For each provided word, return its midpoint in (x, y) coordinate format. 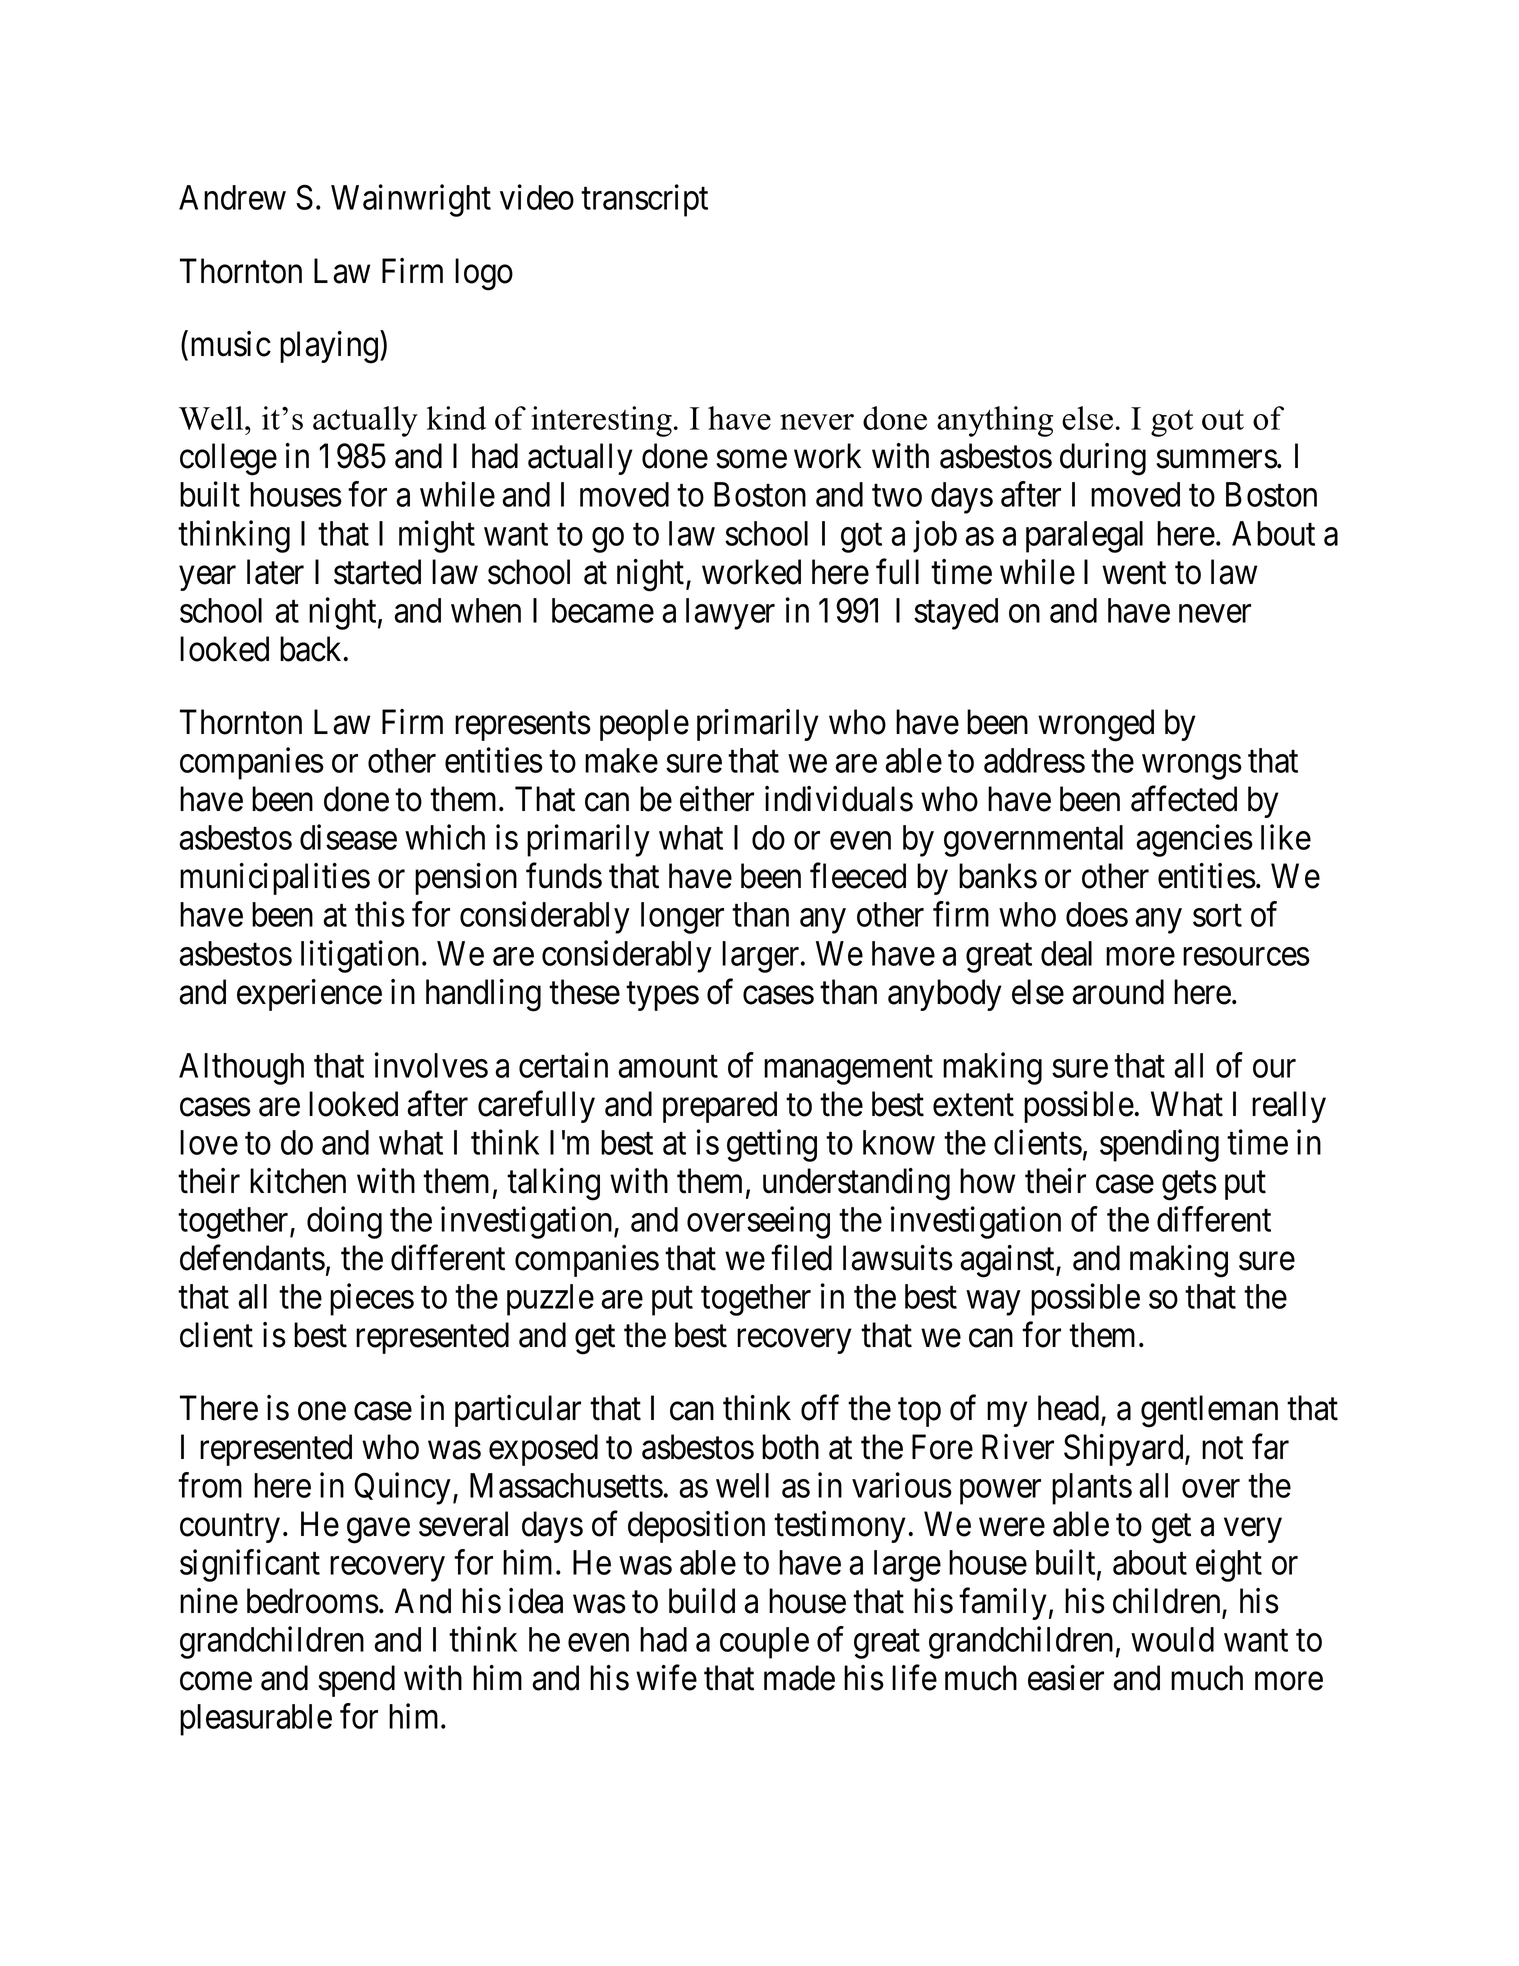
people (644, 725)
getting (772, 1145)
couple (764, 1643)
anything (995, 421)
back (312, 649)
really (1289, 1107)
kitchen (298, 1181)
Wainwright (411, 200)
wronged (1096, 725)
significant (250, 1566)
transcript (644, 200)
